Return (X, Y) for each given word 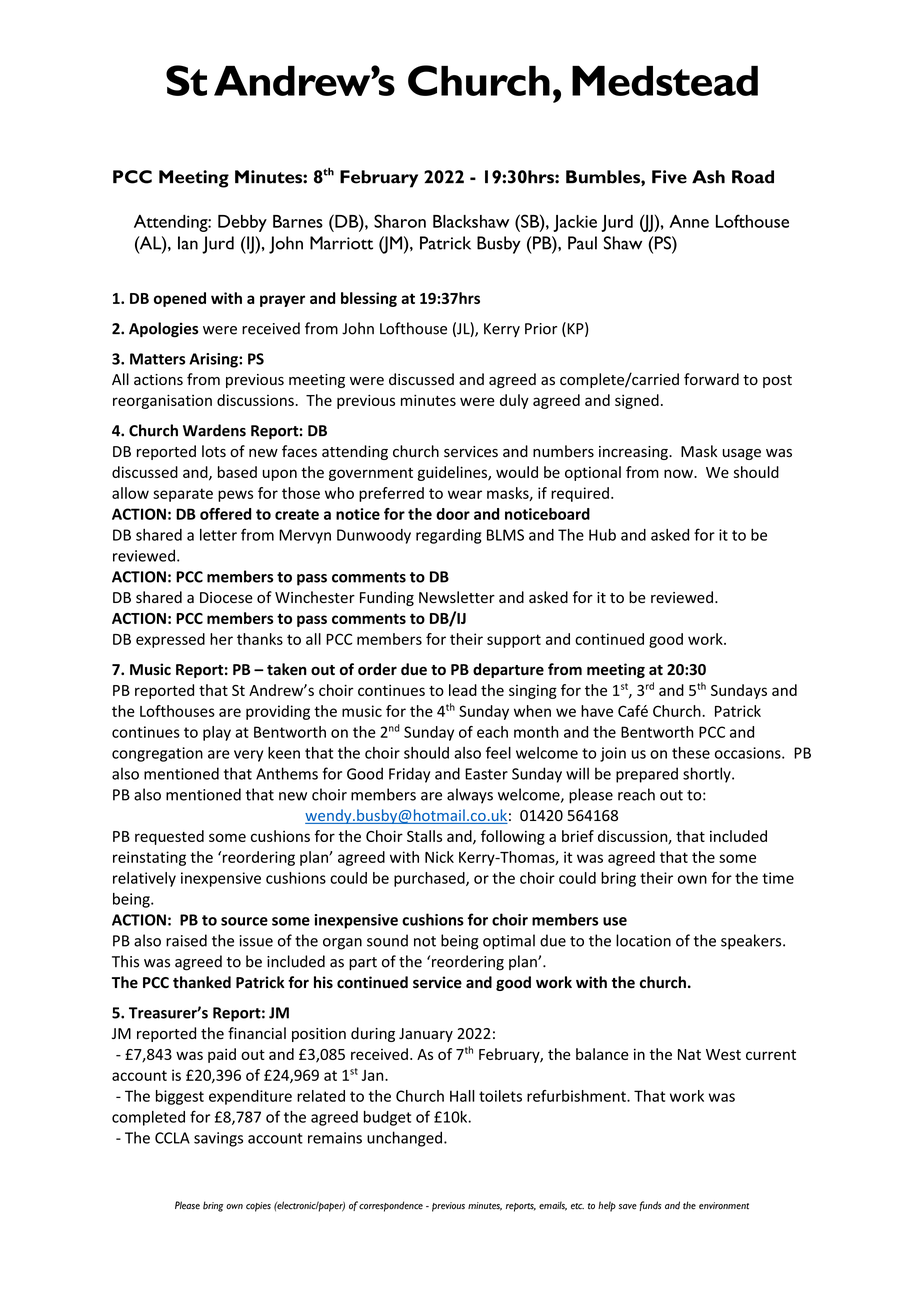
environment (724, 1206)
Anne (689, 221)
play (217, 733)
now (679, 473)
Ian (188, 243)
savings (218, 1139)
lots (214, 451)
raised (186, 940)
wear (465, 494)
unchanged (404, 1139)
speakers (752, 942)
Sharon (400, 221)
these (691, 753)
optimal (509, 942)
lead (463, 690)
